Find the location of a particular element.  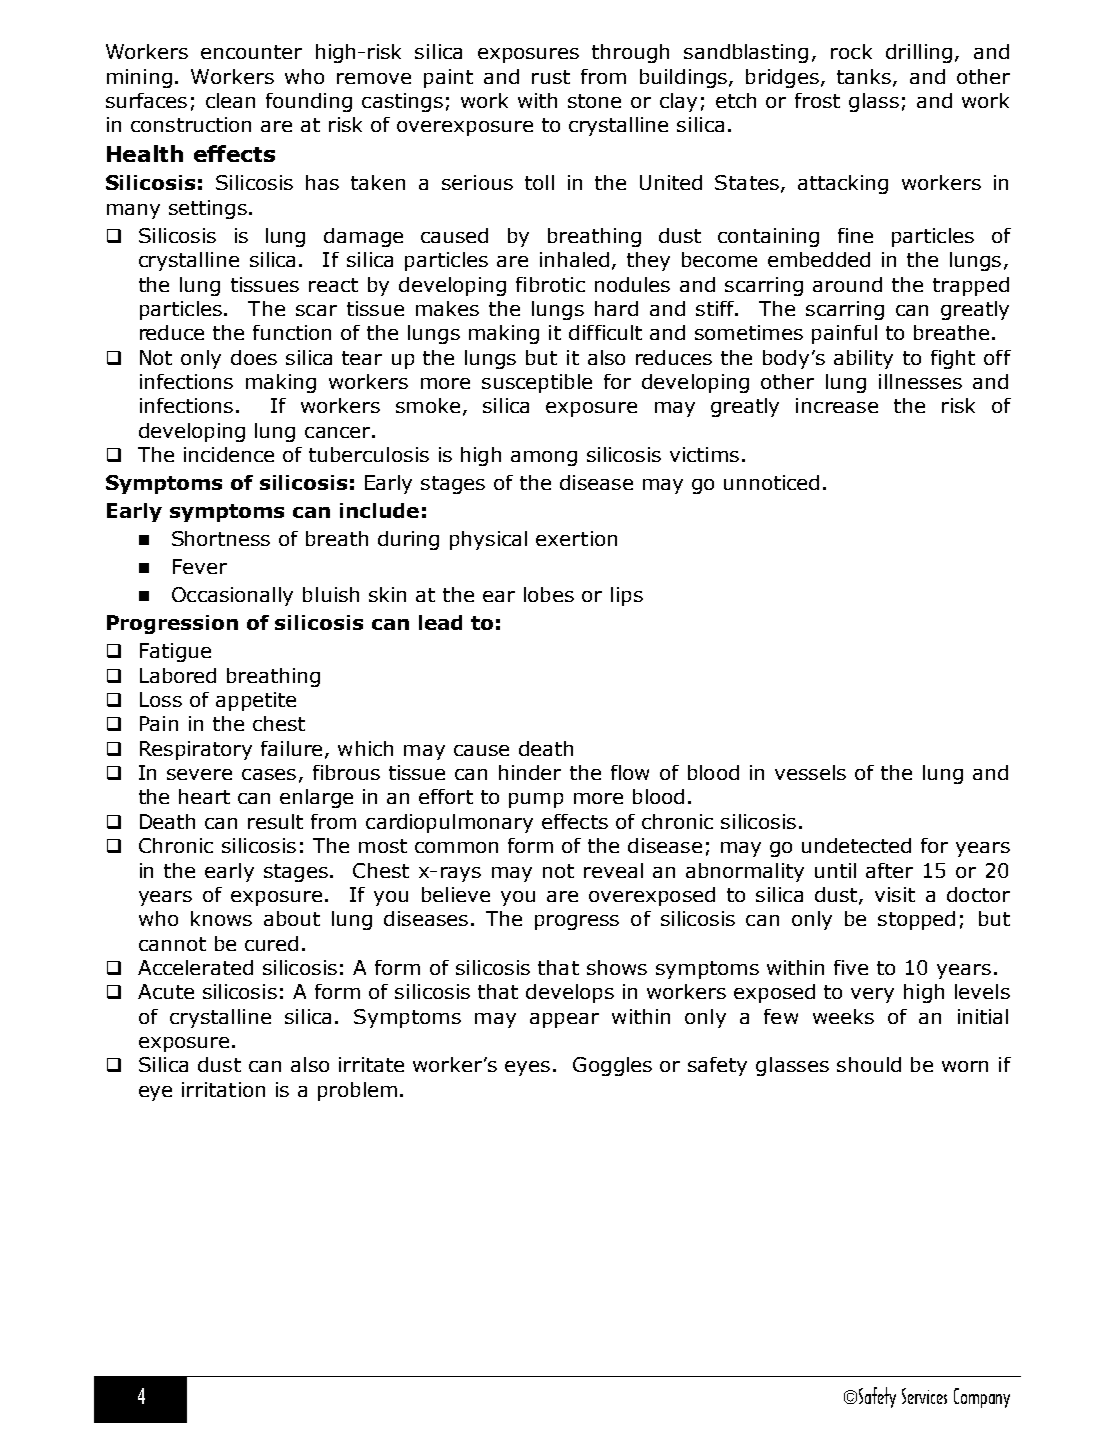

tanks is located at coordinates (864, 76).
